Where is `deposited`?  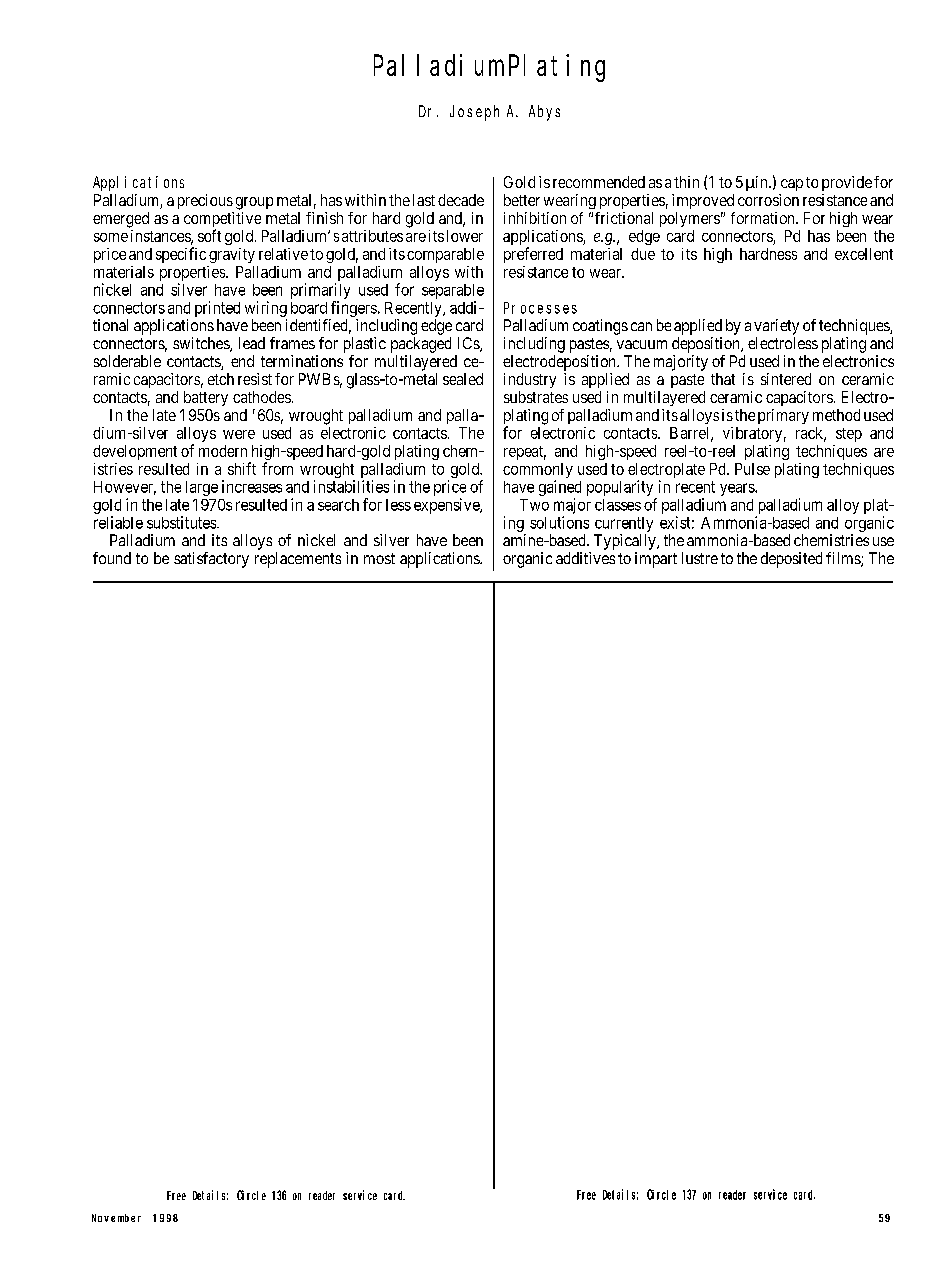
deposited is located at coordinates (791, 560).
